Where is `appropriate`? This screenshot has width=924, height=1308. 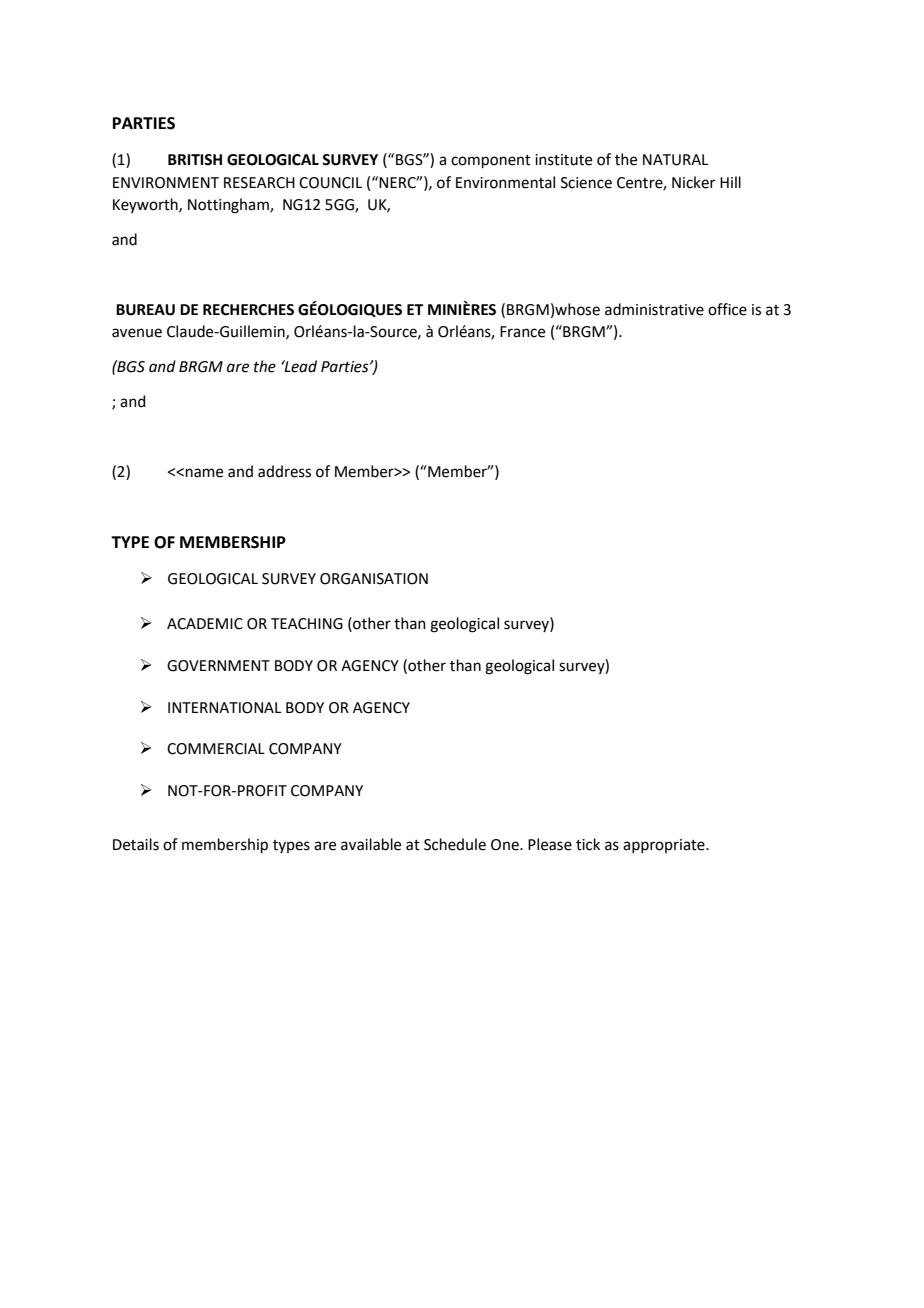
appropriate is located at coordinates (665, 846).
